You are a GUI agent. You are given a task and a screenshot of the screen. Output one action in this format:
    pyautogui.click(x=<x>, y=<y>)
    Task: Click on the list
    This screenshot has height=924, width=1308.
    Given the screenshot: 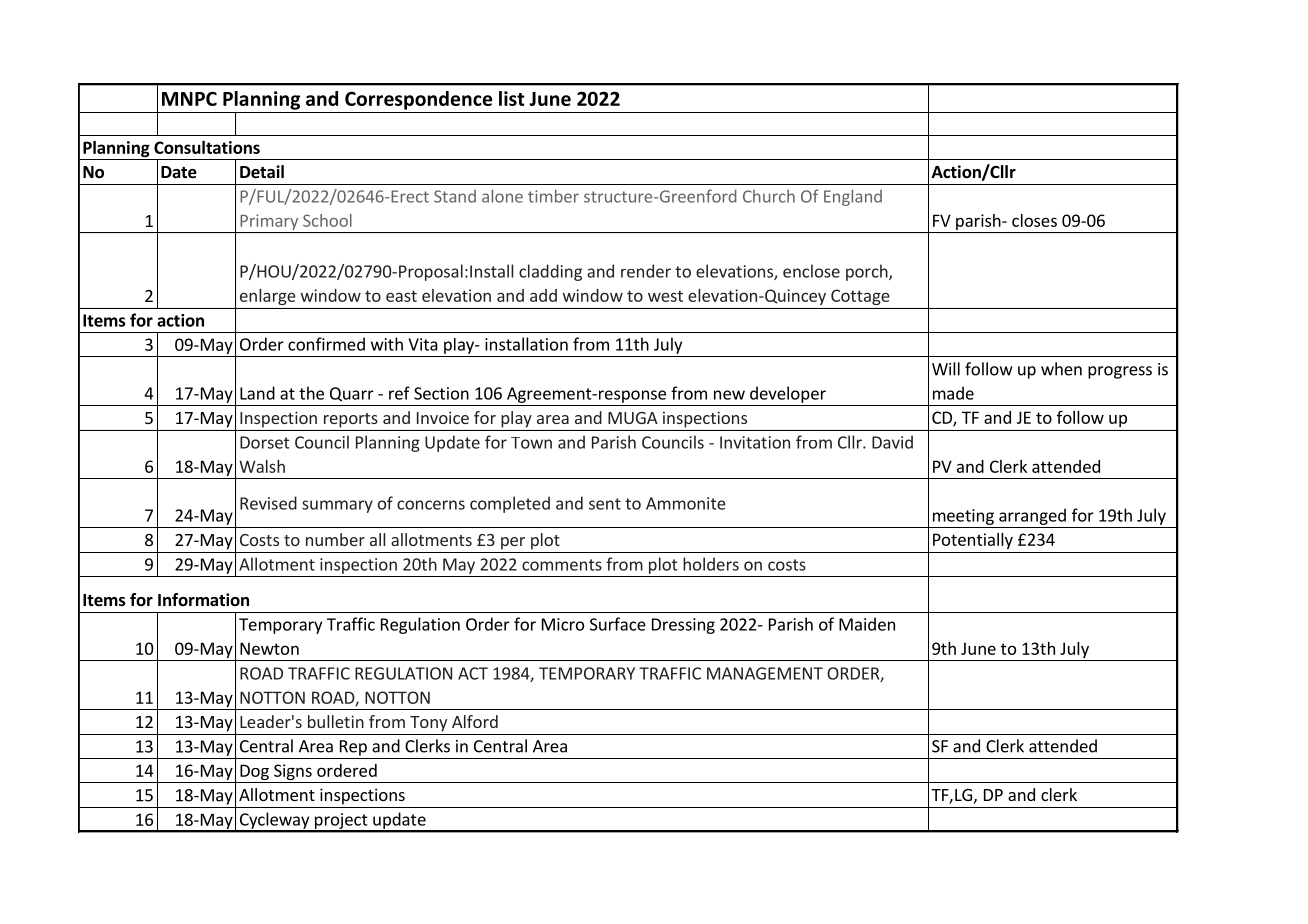 What is the action you would take?
    pyautogui.click(x=512, y=98)
